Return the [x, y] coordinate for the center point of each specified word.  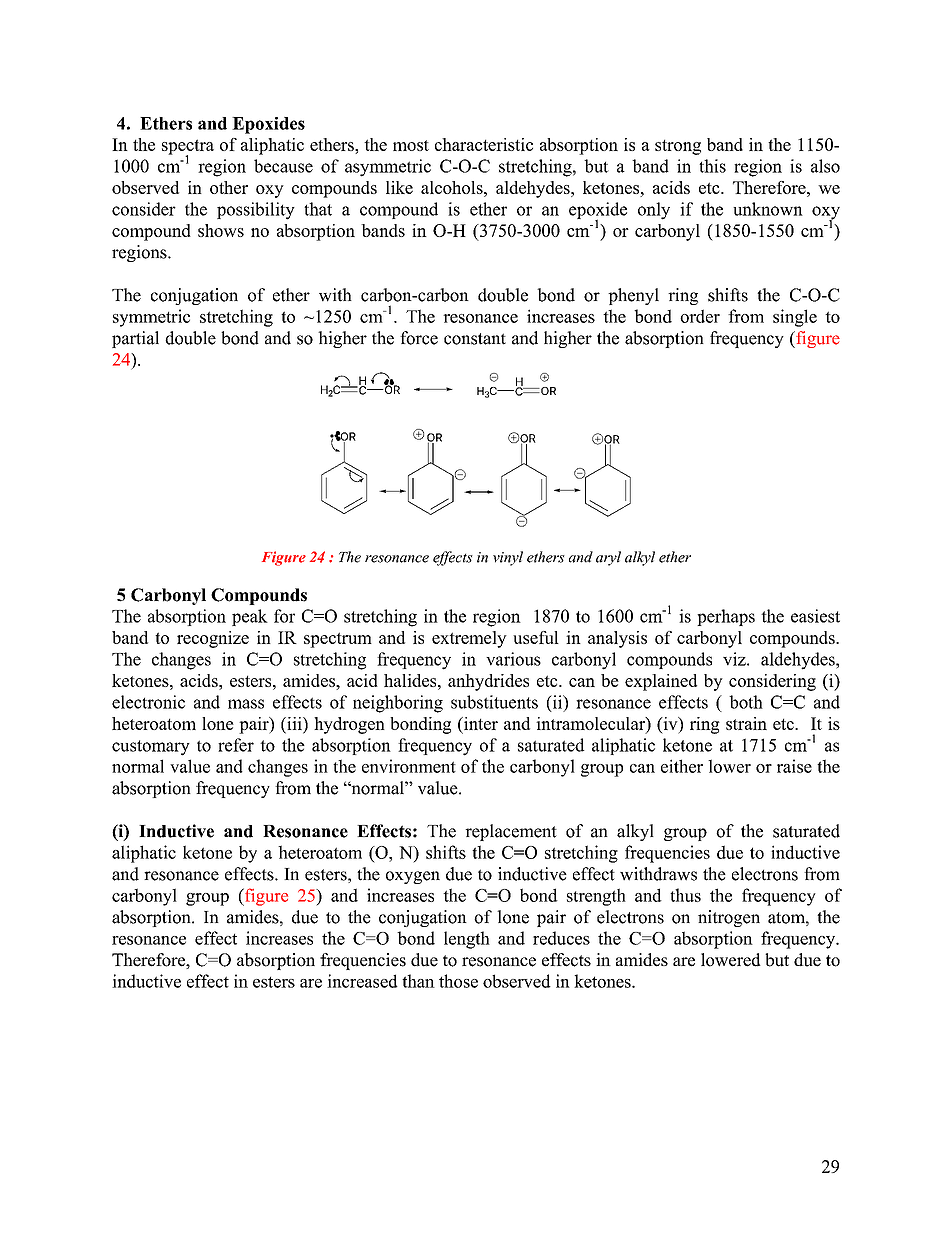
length [467, 940]
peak [250, 617]
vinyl [508, 558]
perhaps [726, 617]
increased [362, 981]
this [712, 166]
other [229, 187]
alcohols [453, 187]
